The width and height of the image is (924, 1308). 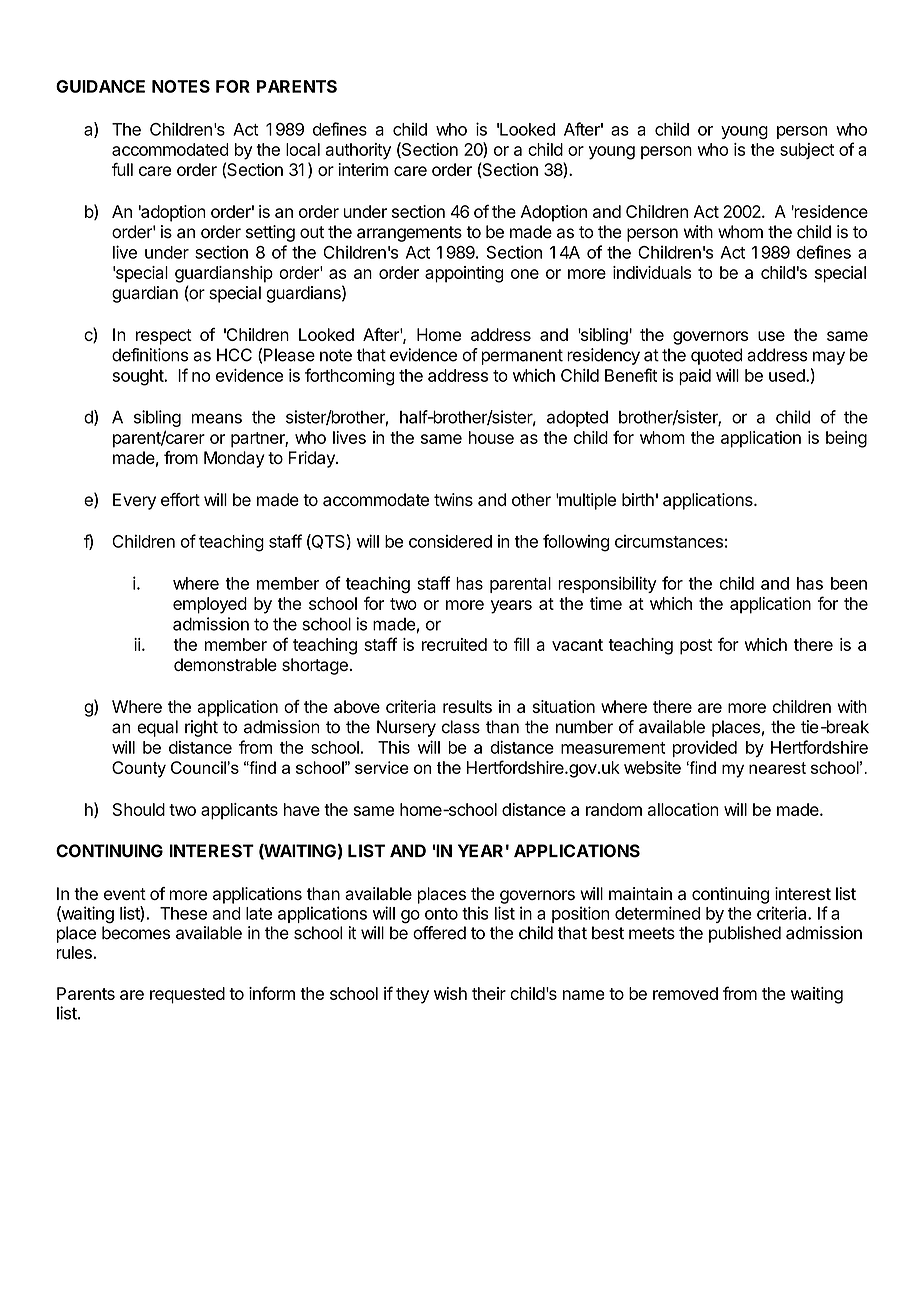 I want to click on respect, so click(x=164, y=337).
